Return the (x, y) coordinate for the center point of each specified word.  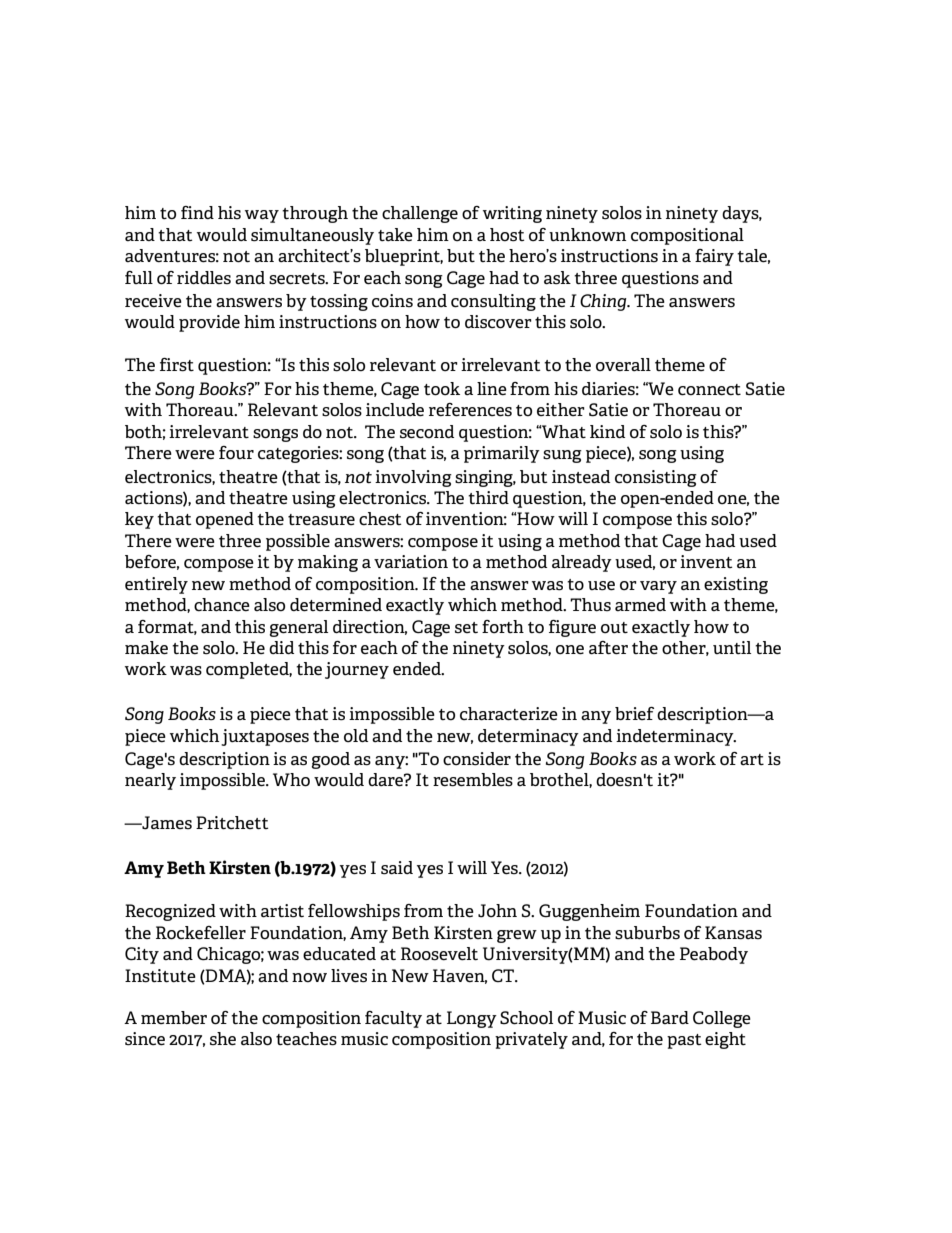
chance (222, 604)
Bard (670, 1017)
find (197, 212)
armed (640, 604)
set (466, 627)
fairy (714, 257)
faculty (393, 1019)
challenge (420, 214)
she (223, 1039)
